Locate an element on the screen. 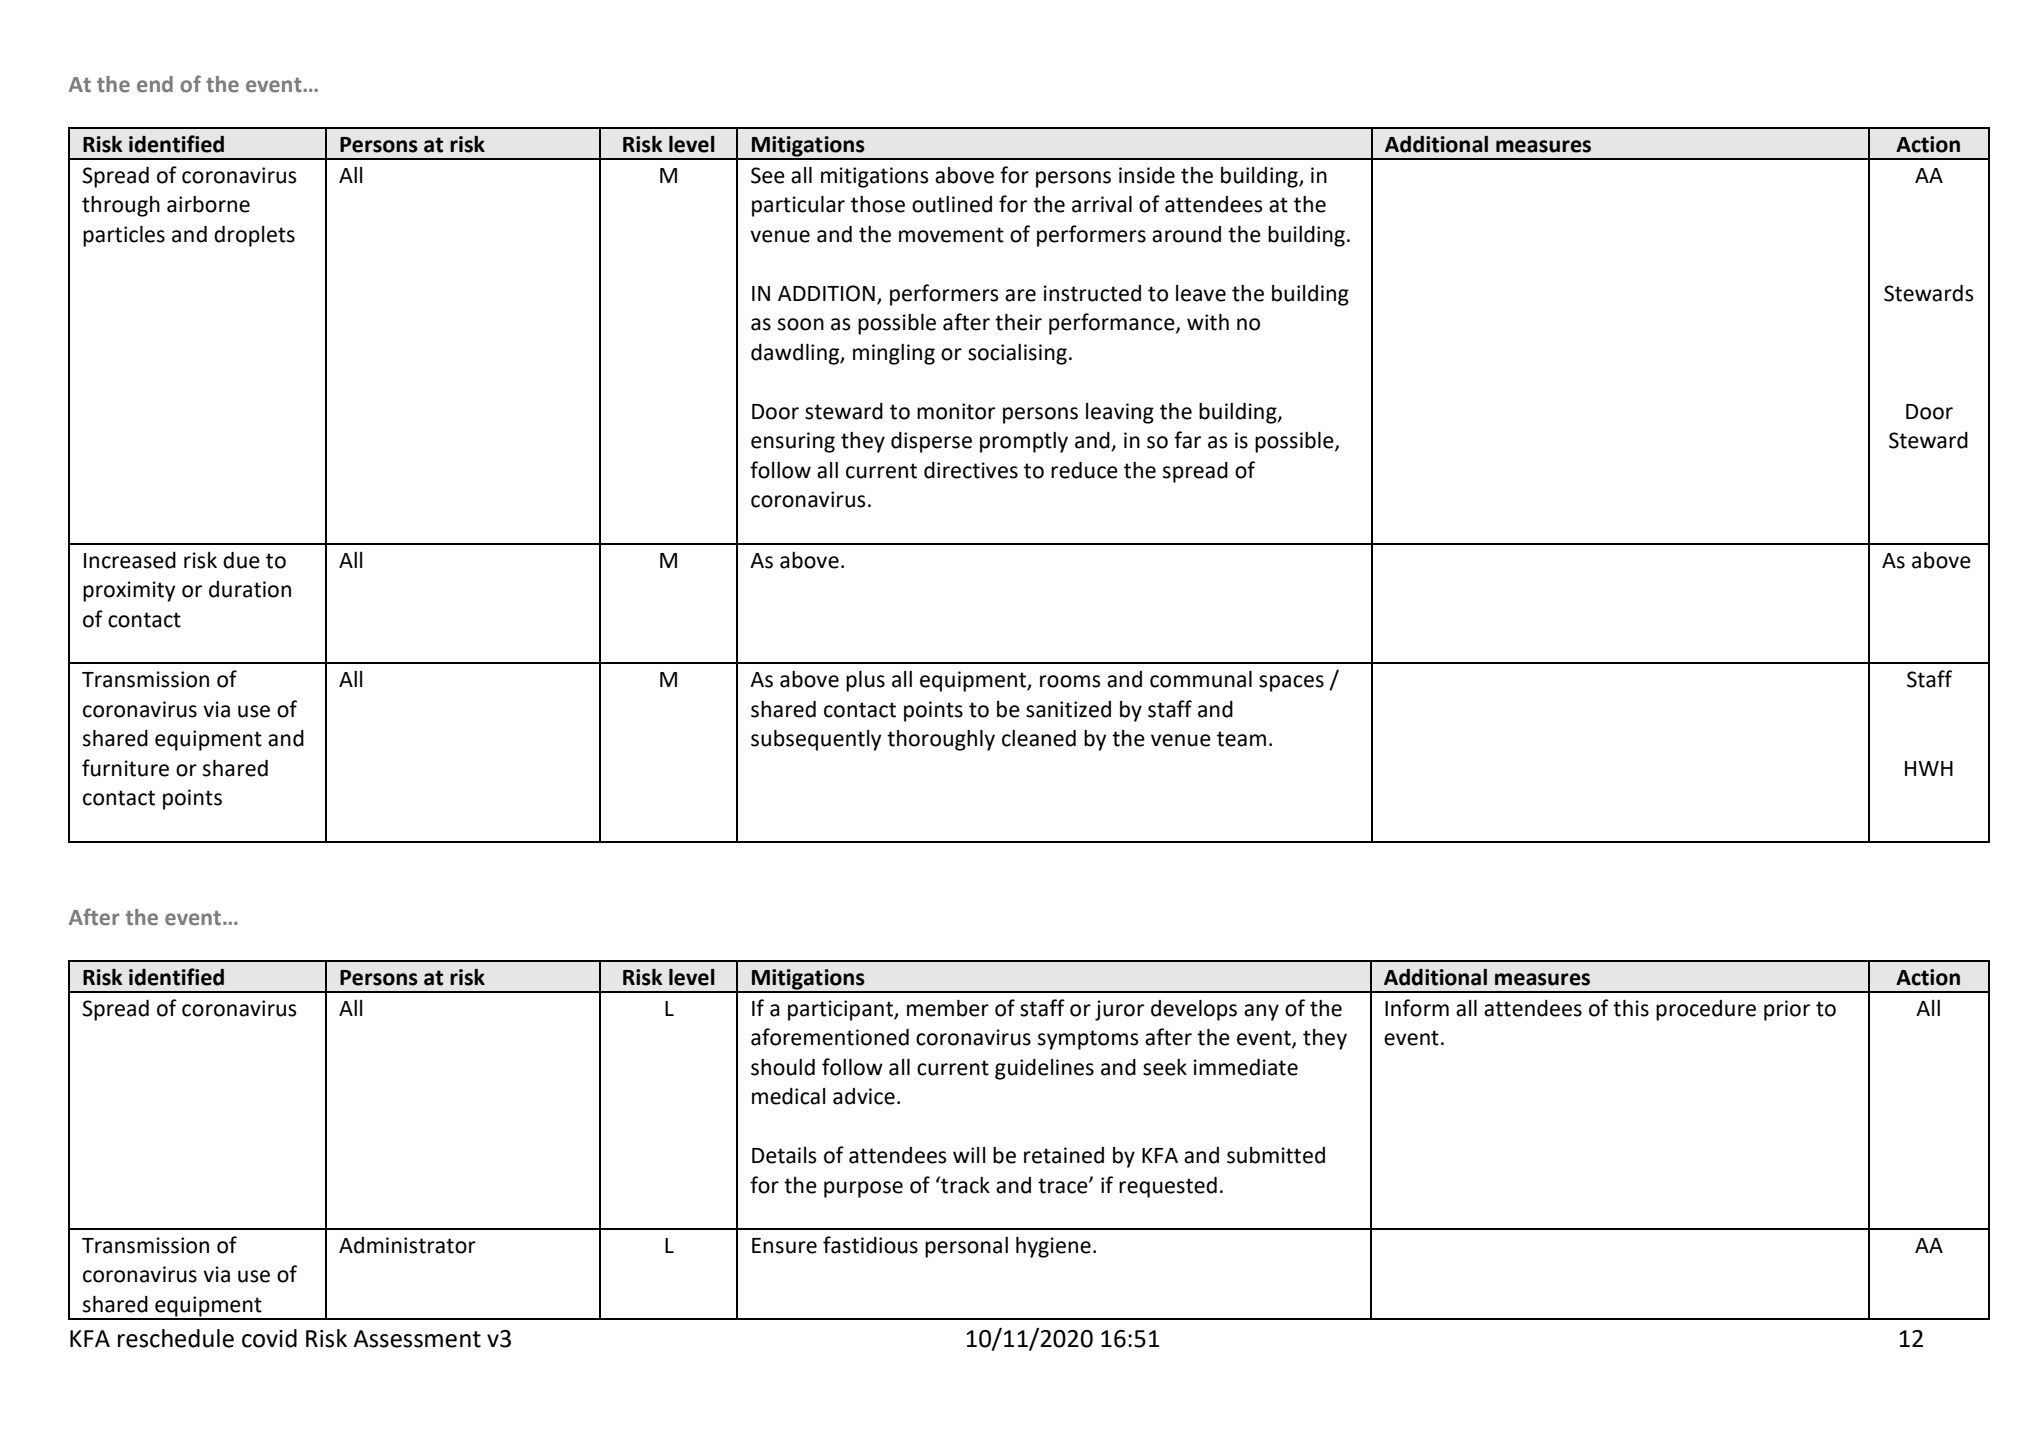 This screenshot has width=2037, height=1440. droplets is located at coordinates (254, 236).
